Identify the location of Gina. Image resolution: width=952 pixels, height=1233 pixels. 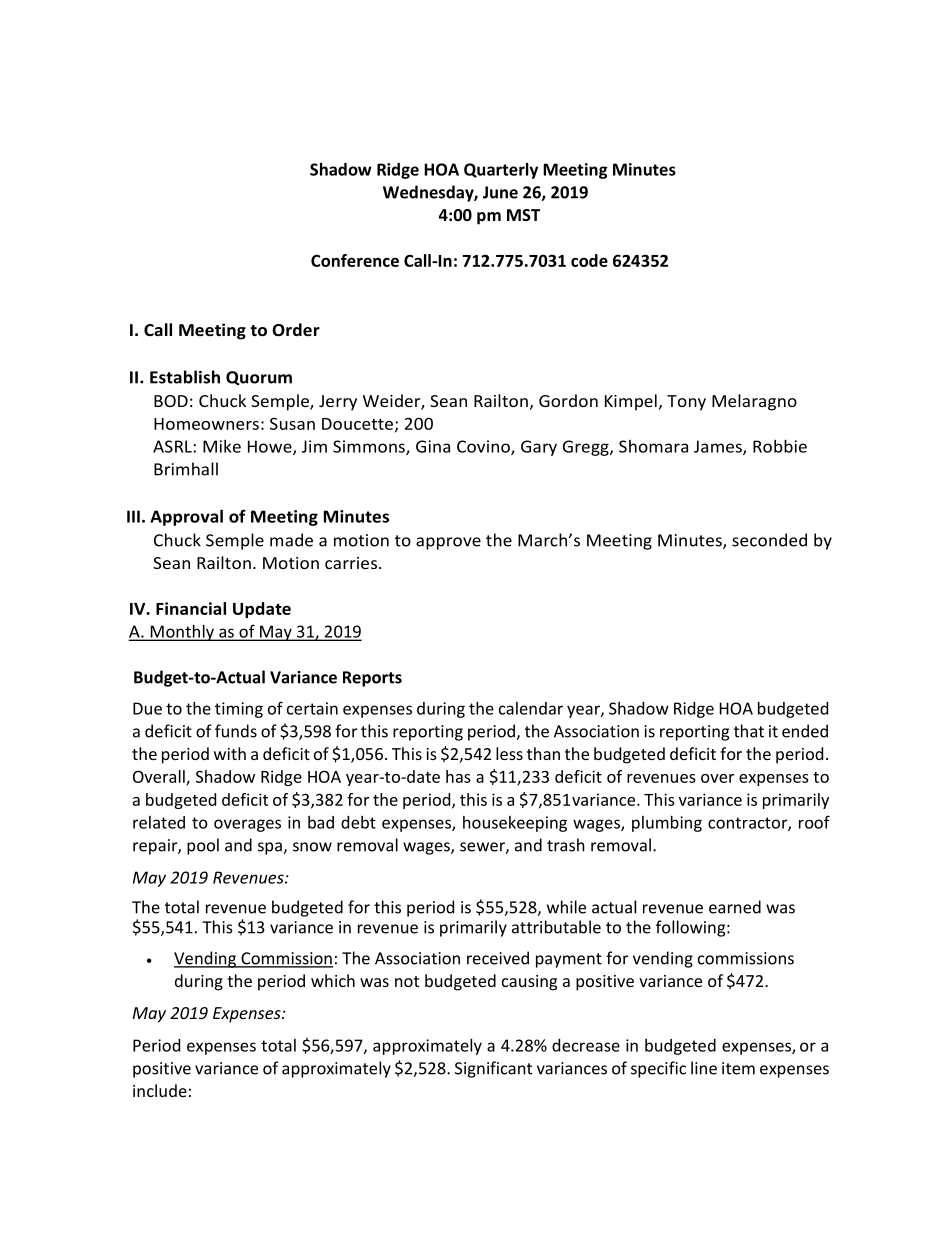
(433, 446).
